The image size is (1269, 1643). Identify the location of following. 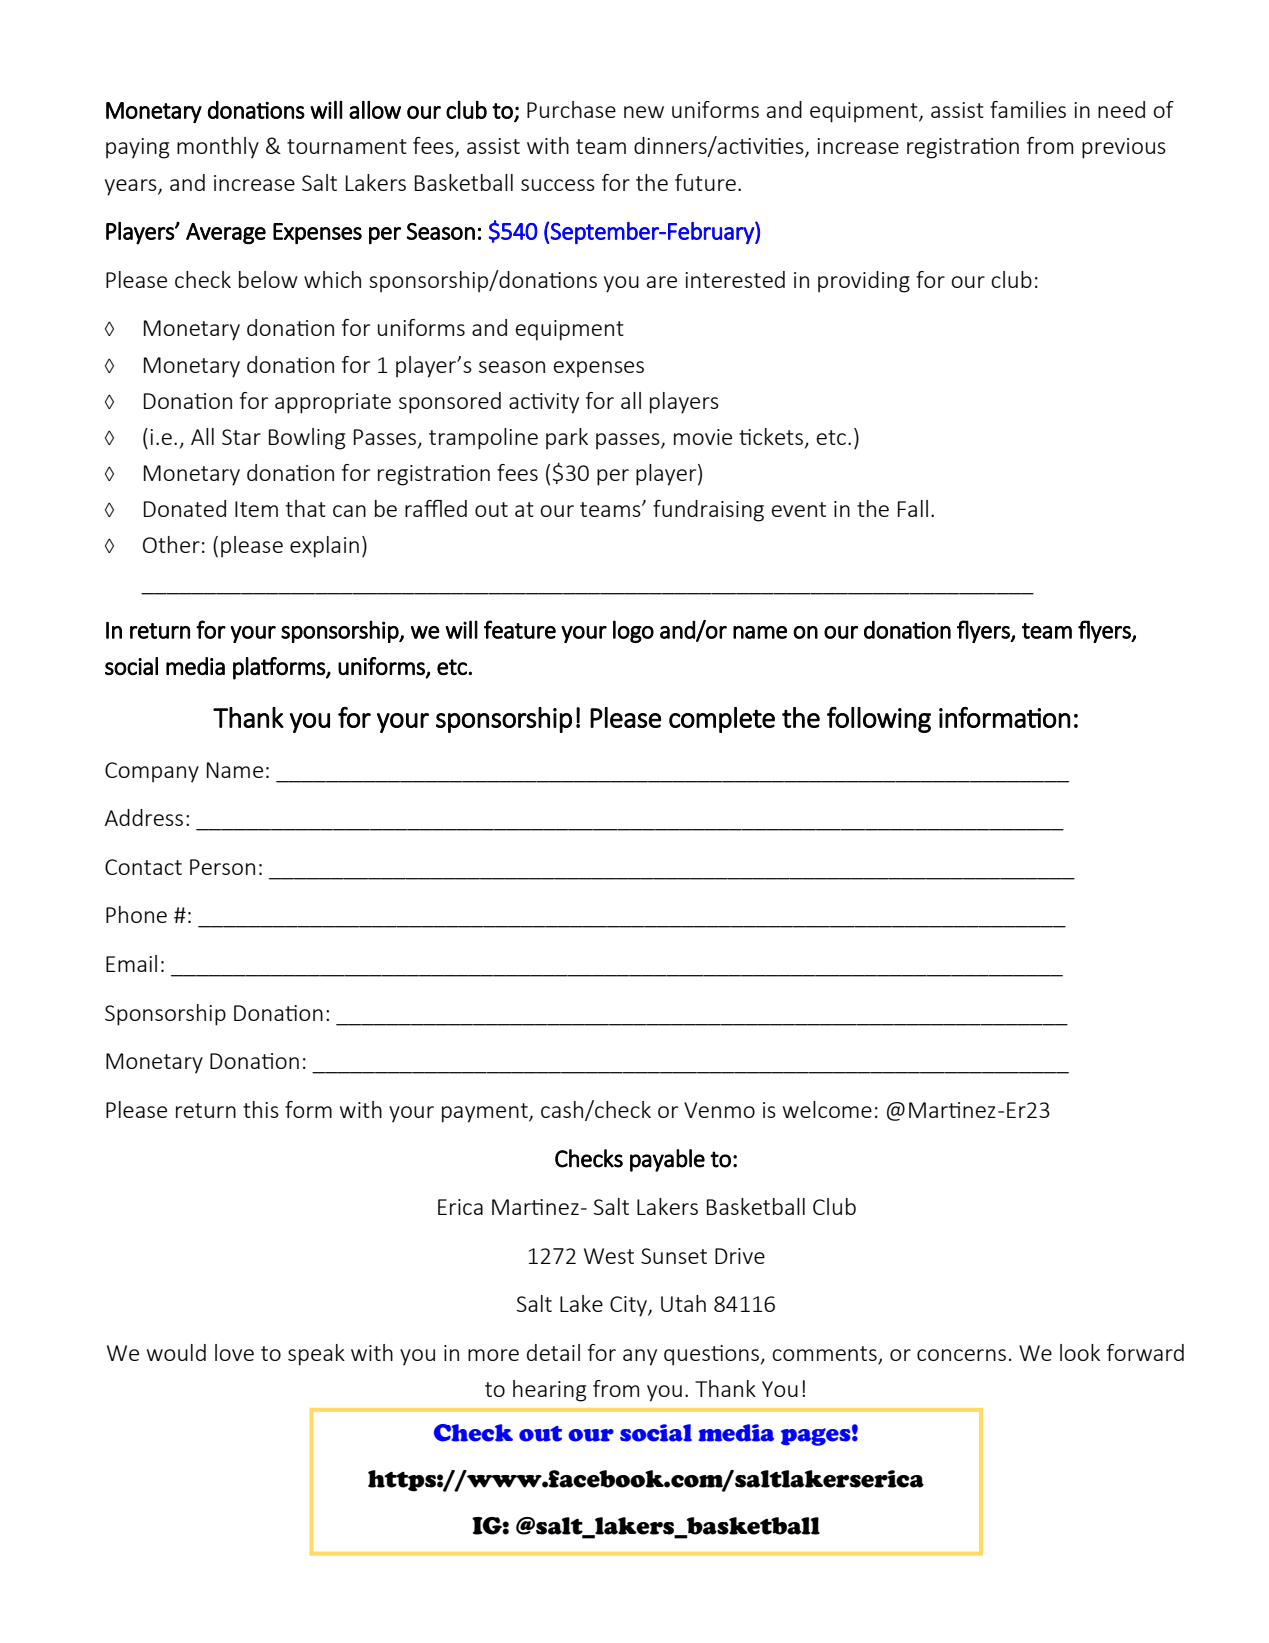
(879, 720).
